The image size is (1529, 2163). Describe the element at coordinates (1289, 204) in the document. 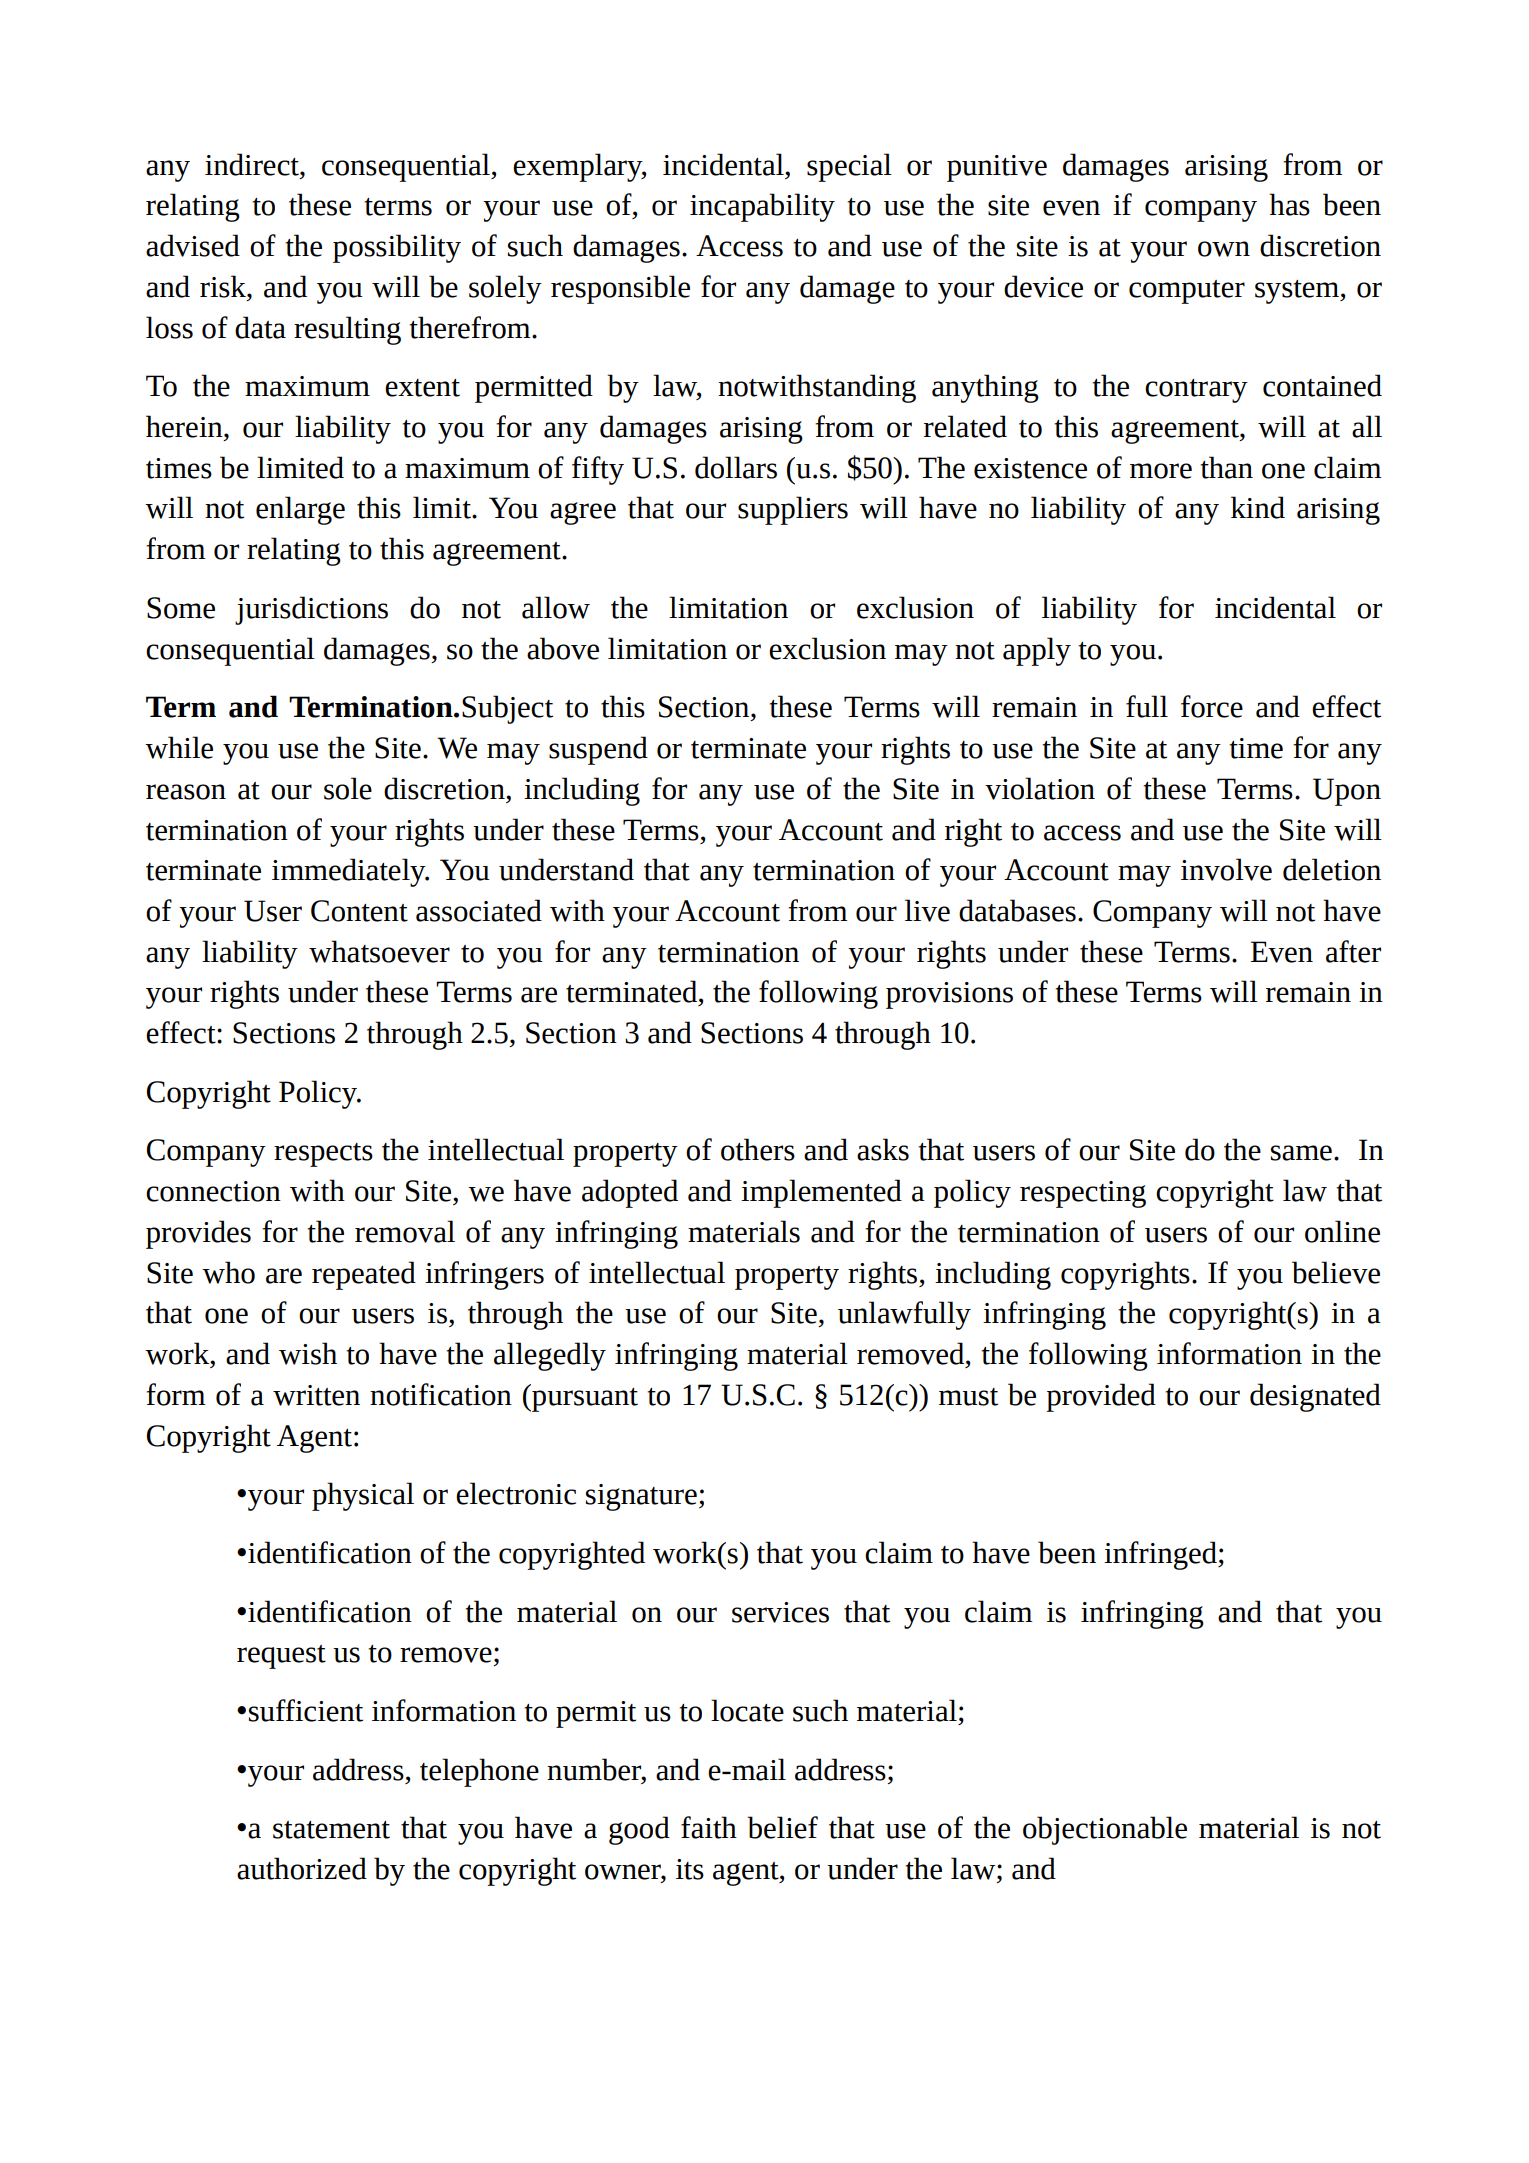

I see `has` at that location.
